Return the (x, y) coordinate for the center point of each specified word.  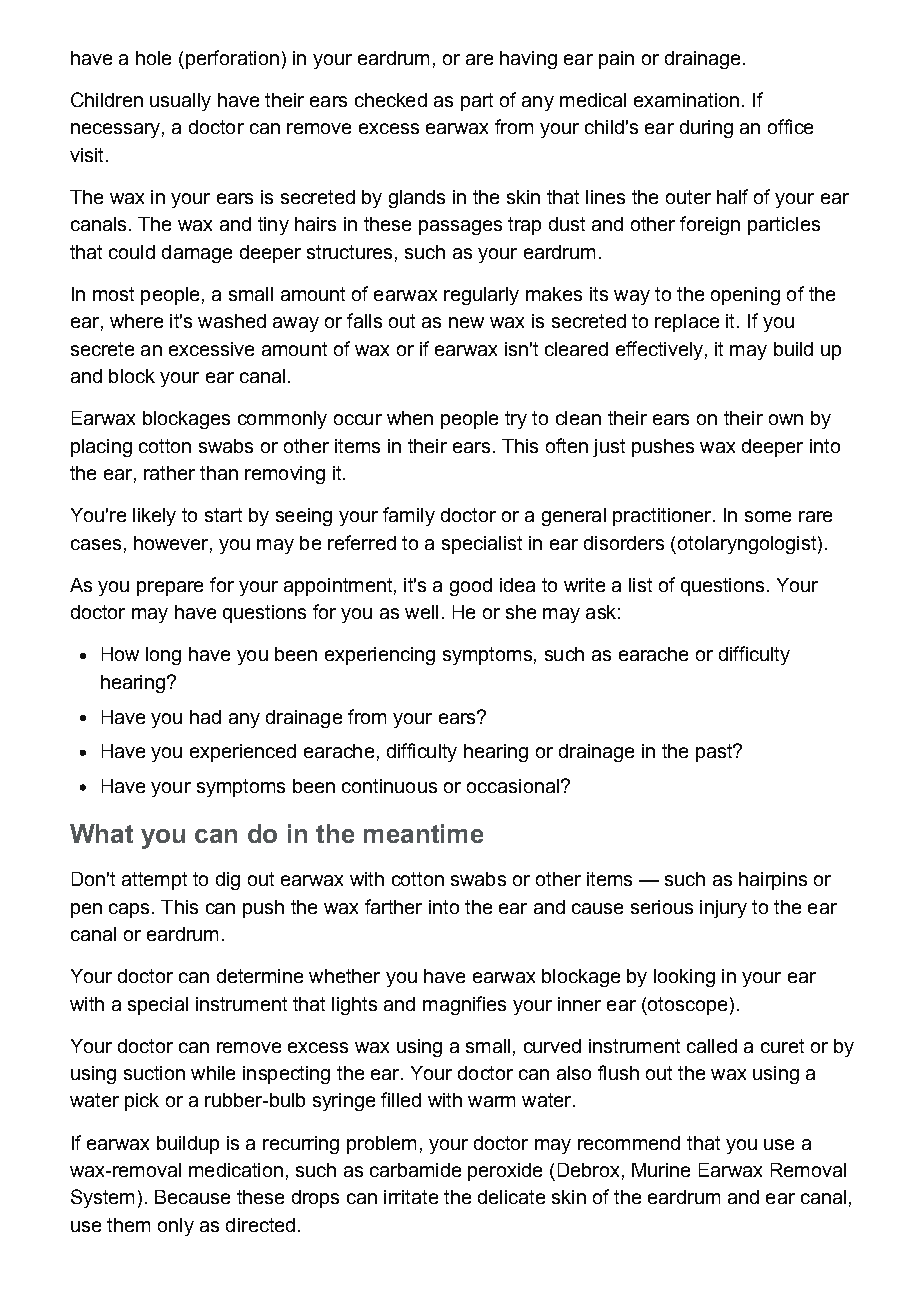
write (584, 585)
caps (129, 910)
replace (687, 323)
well (421, 612)
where (136, 321)
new (466, 322)
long (163, 656)
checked (391, 100)
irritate (411, 1197)
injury (723, 909)
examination (686, 100)
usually (180, 102)
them (128, 1225)
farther (393, 906)
